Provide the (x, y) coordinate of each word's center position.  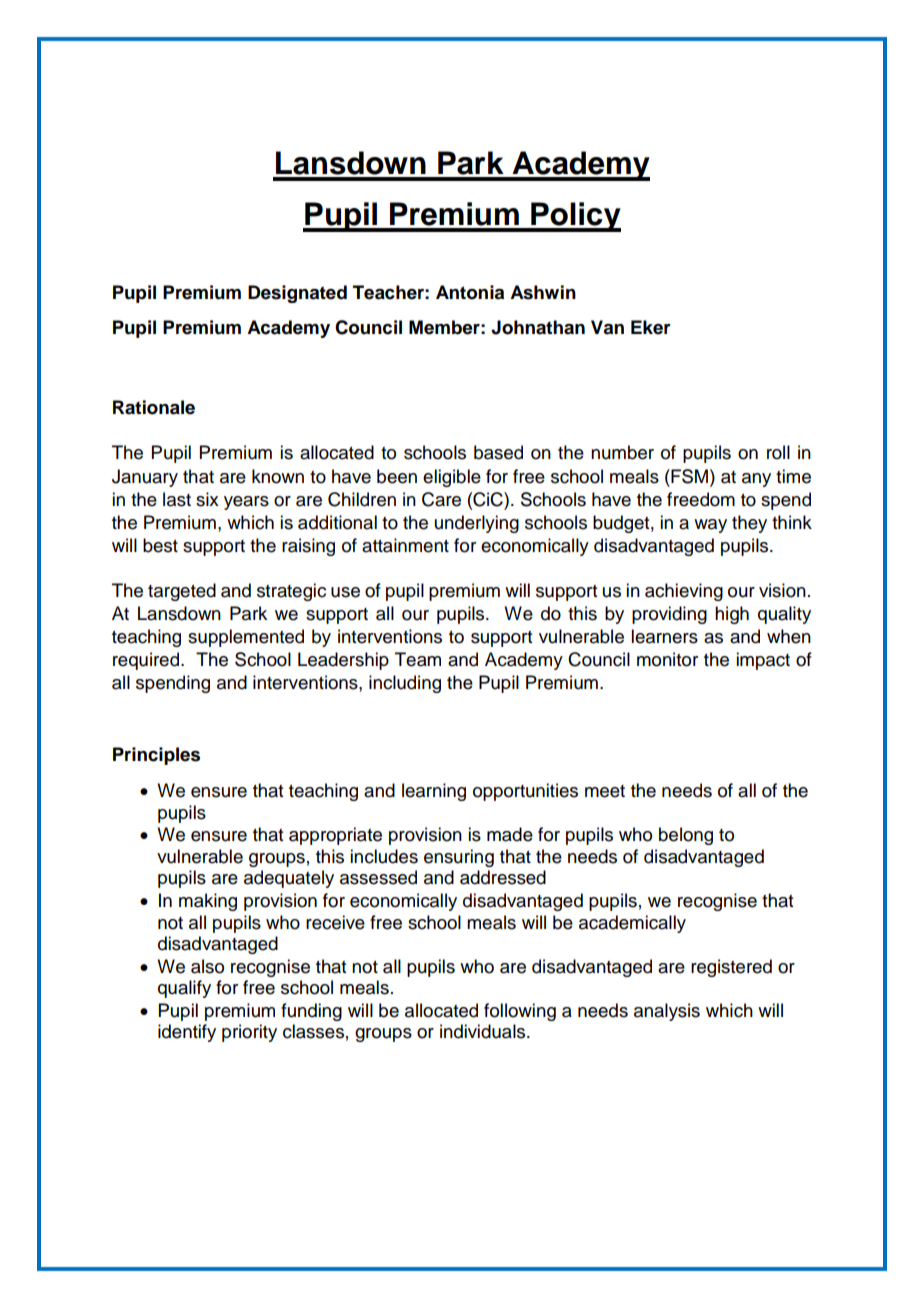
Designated (297, 294)
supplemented (246, 638)
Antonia (470, 292)
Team (418, 659)
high (732, 615)
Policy (575, 217)
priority (249, 1033)
